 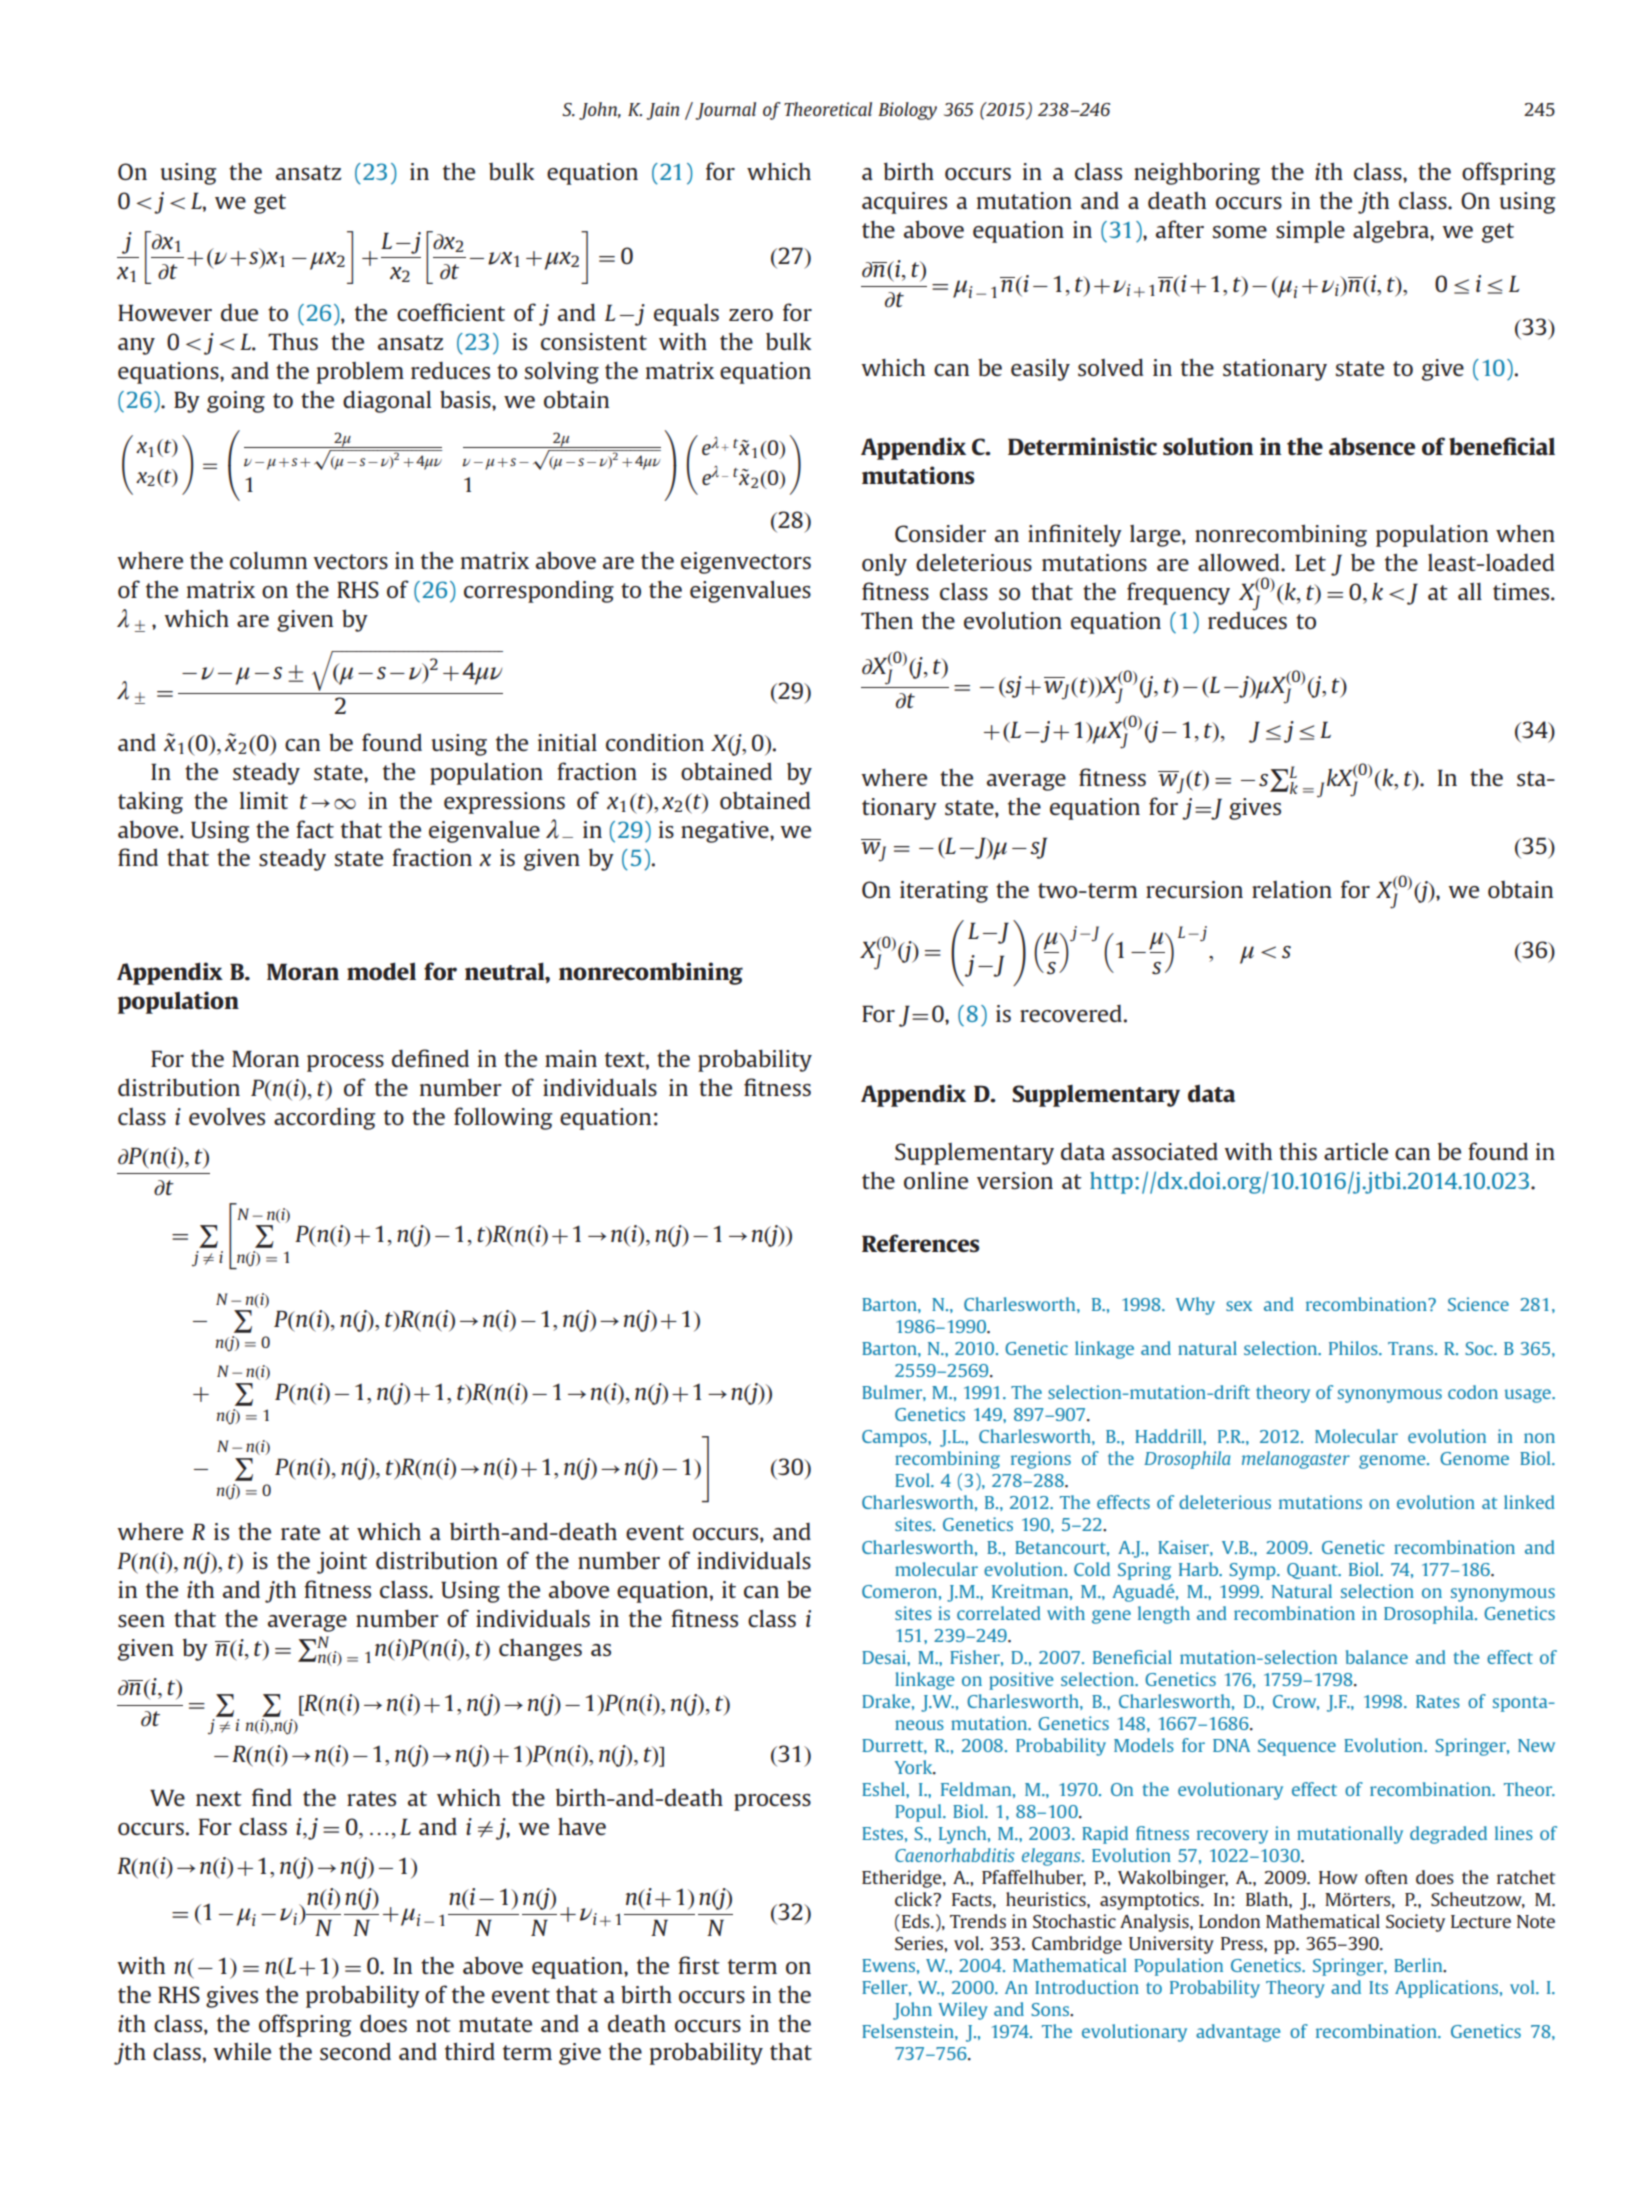 I want to click on acquires, so click(x=904, y=203).
